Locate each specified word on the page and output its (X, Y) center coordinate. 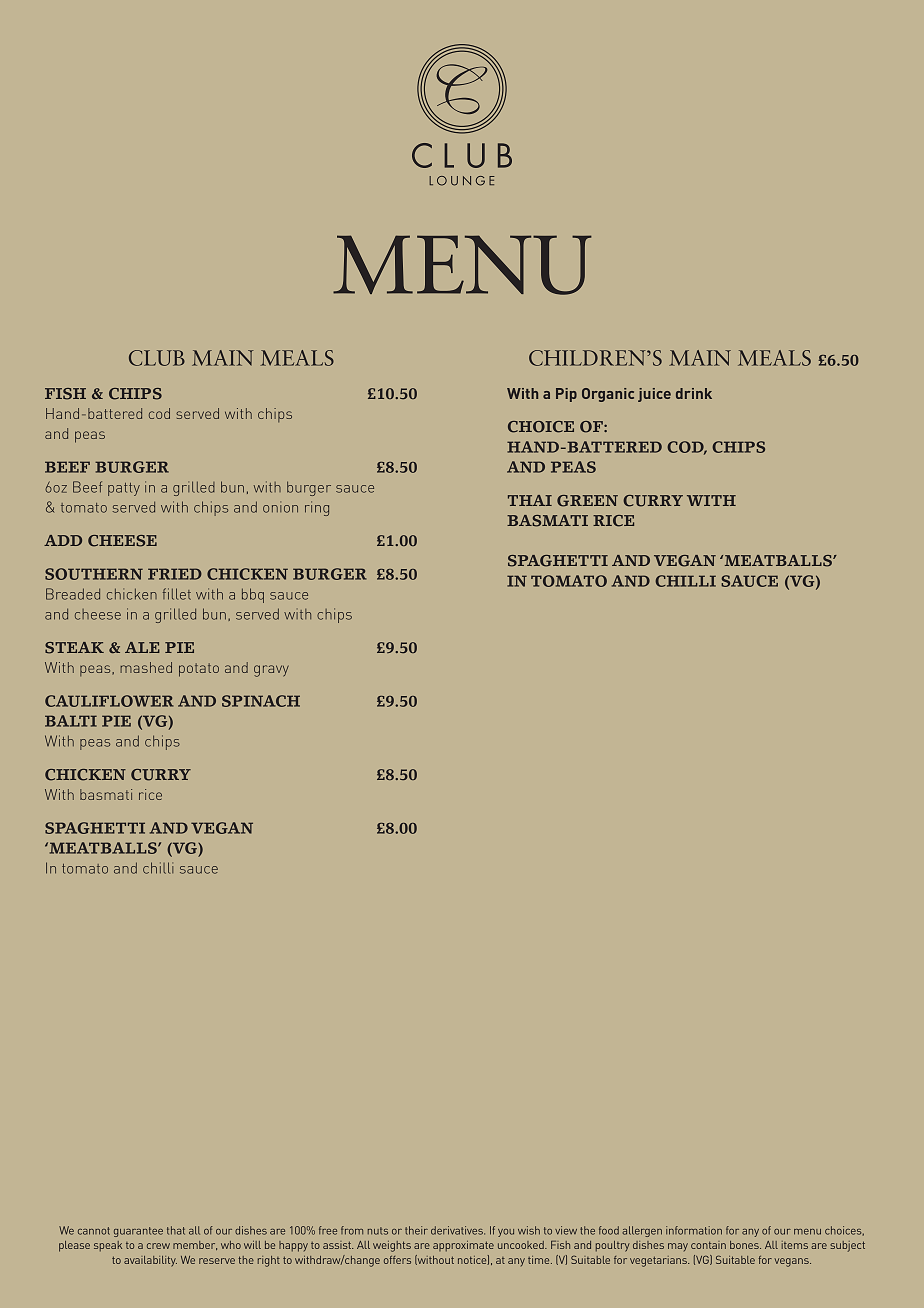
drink (694, 393)
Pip (566, 395)
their (416, 1230)
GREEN (587, 501)
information (694, 1230)
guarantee (138, 1232)
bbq (253, 595)
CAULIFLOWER (109, 701)
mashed (146, 667)
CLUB (157, 358)
